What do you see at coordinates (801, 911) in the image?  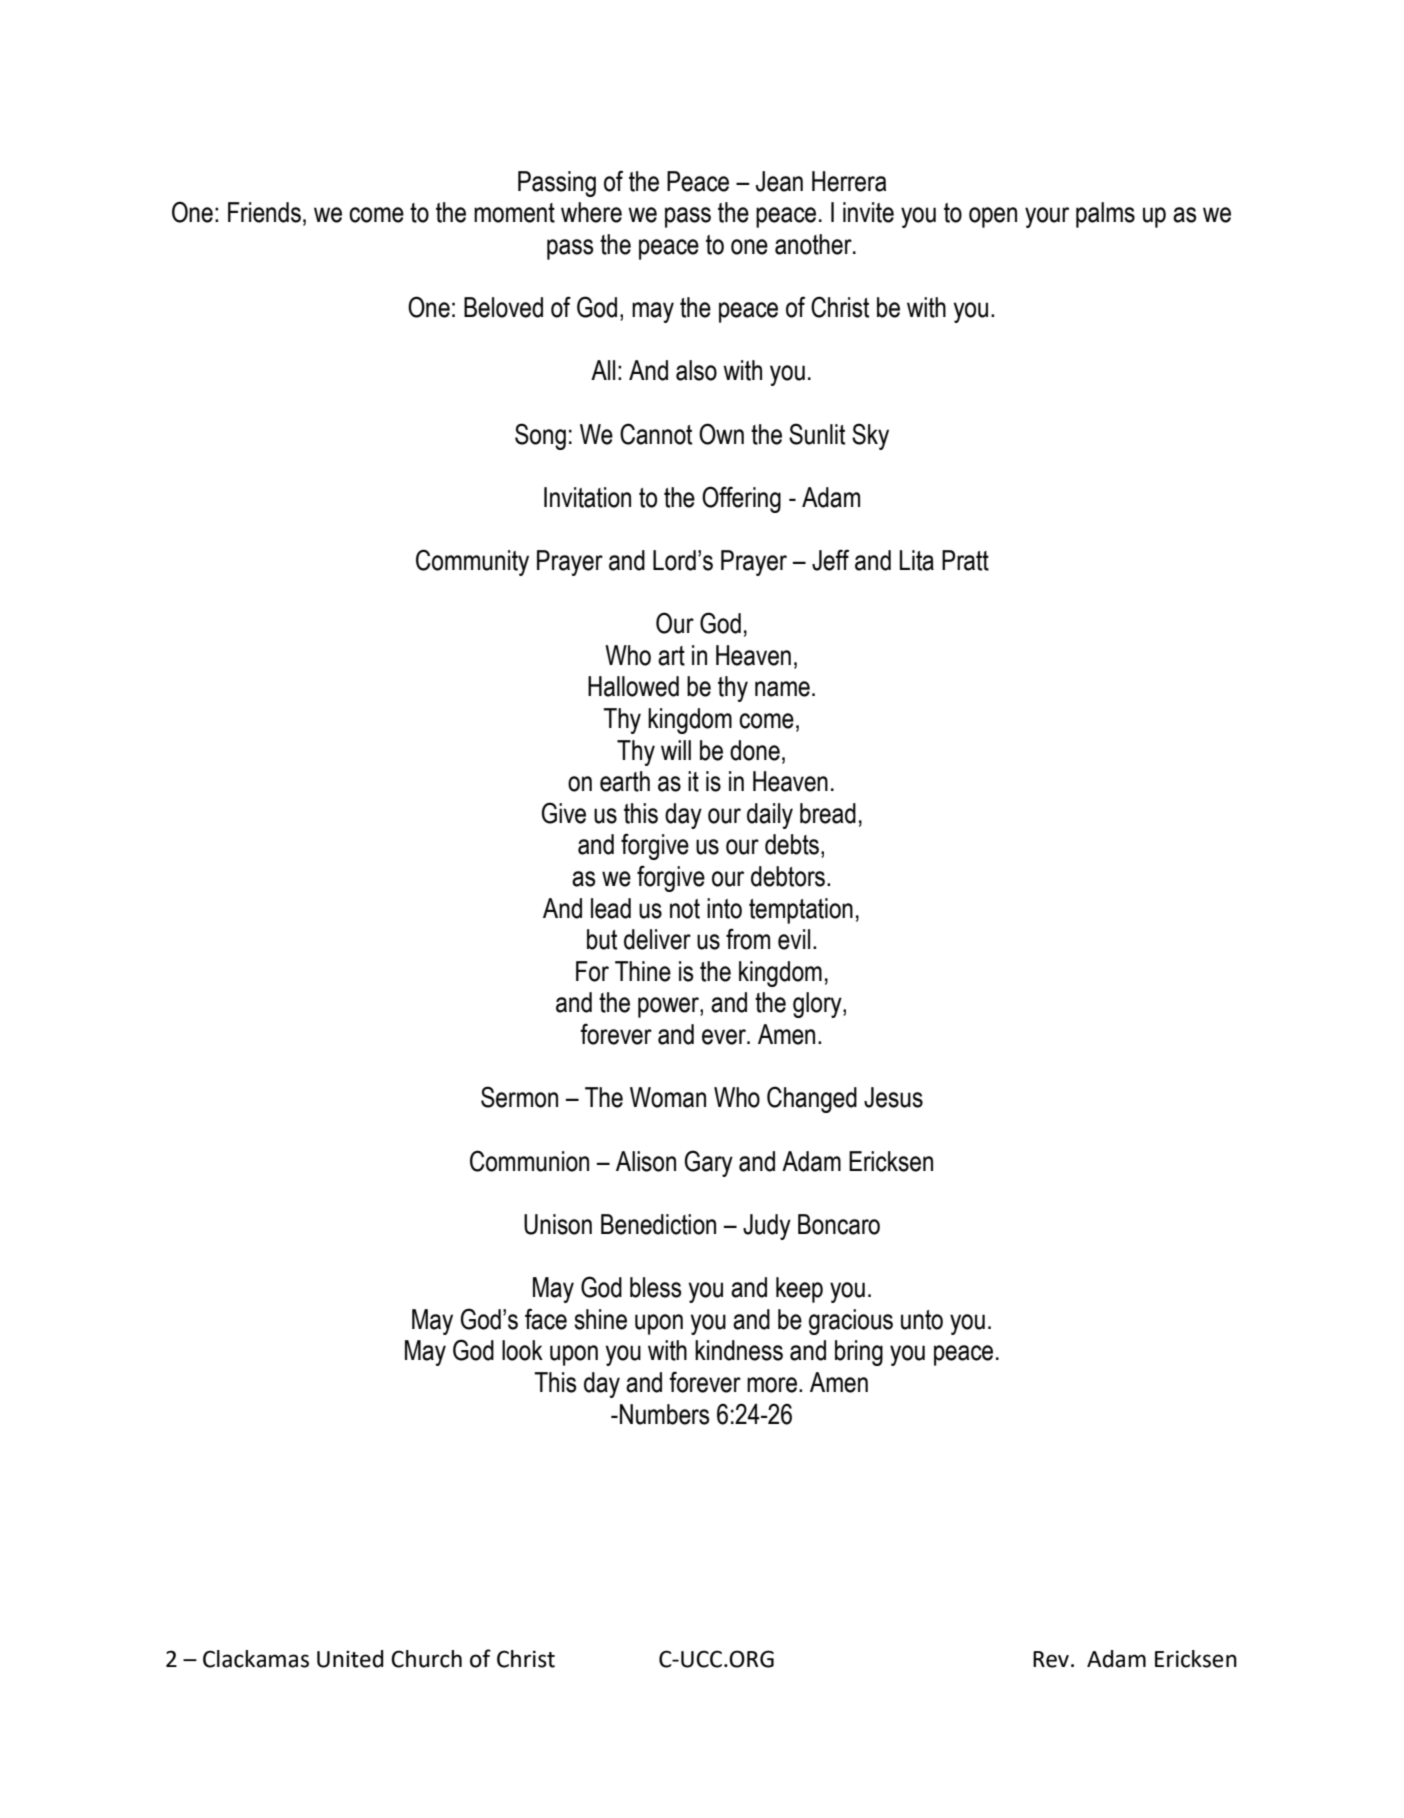 I see `temptation` at bounding box center [801, 911].
